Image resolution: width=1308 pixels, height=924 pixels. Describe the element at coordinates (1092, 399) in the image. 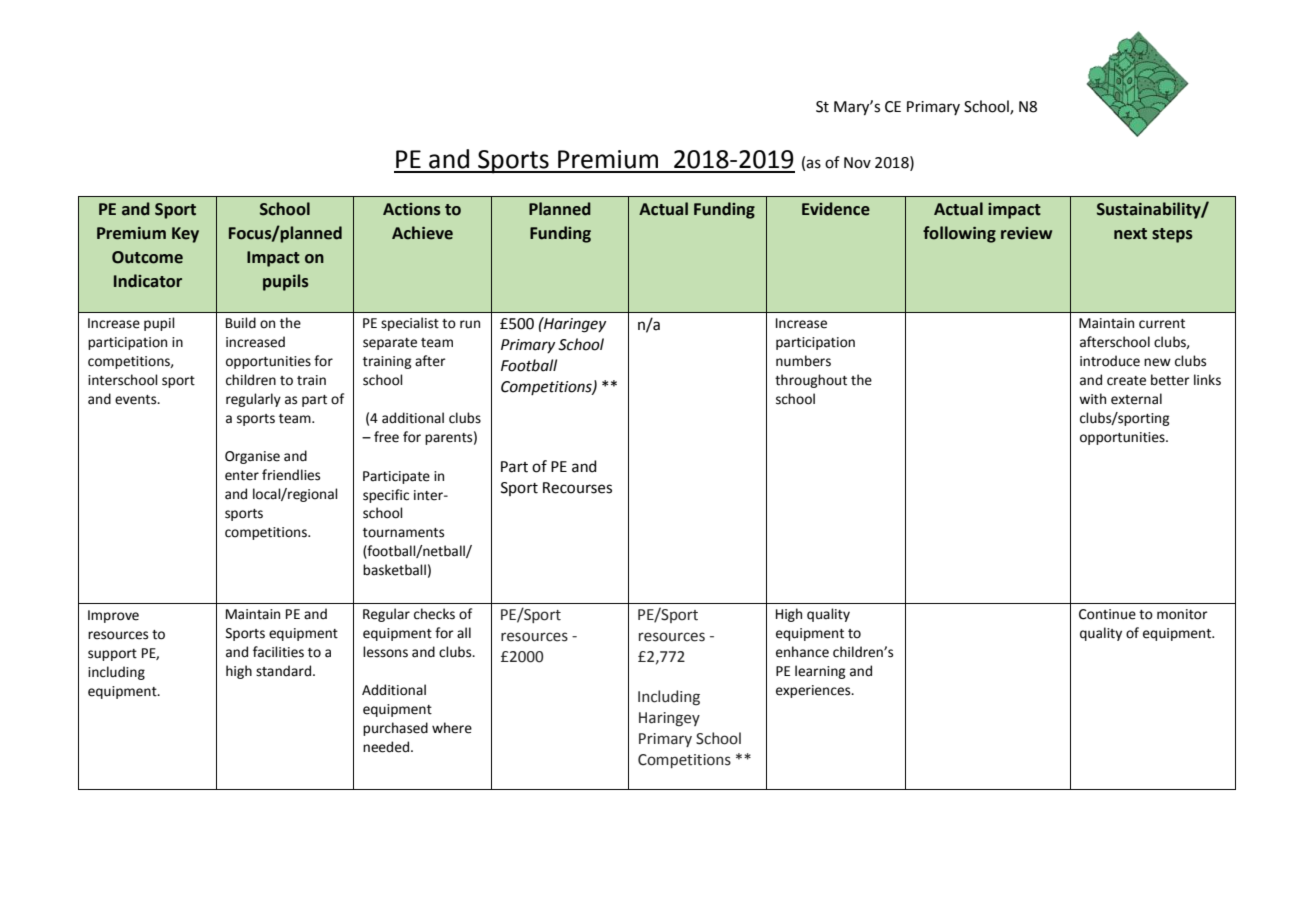

I see `with` at that location.
